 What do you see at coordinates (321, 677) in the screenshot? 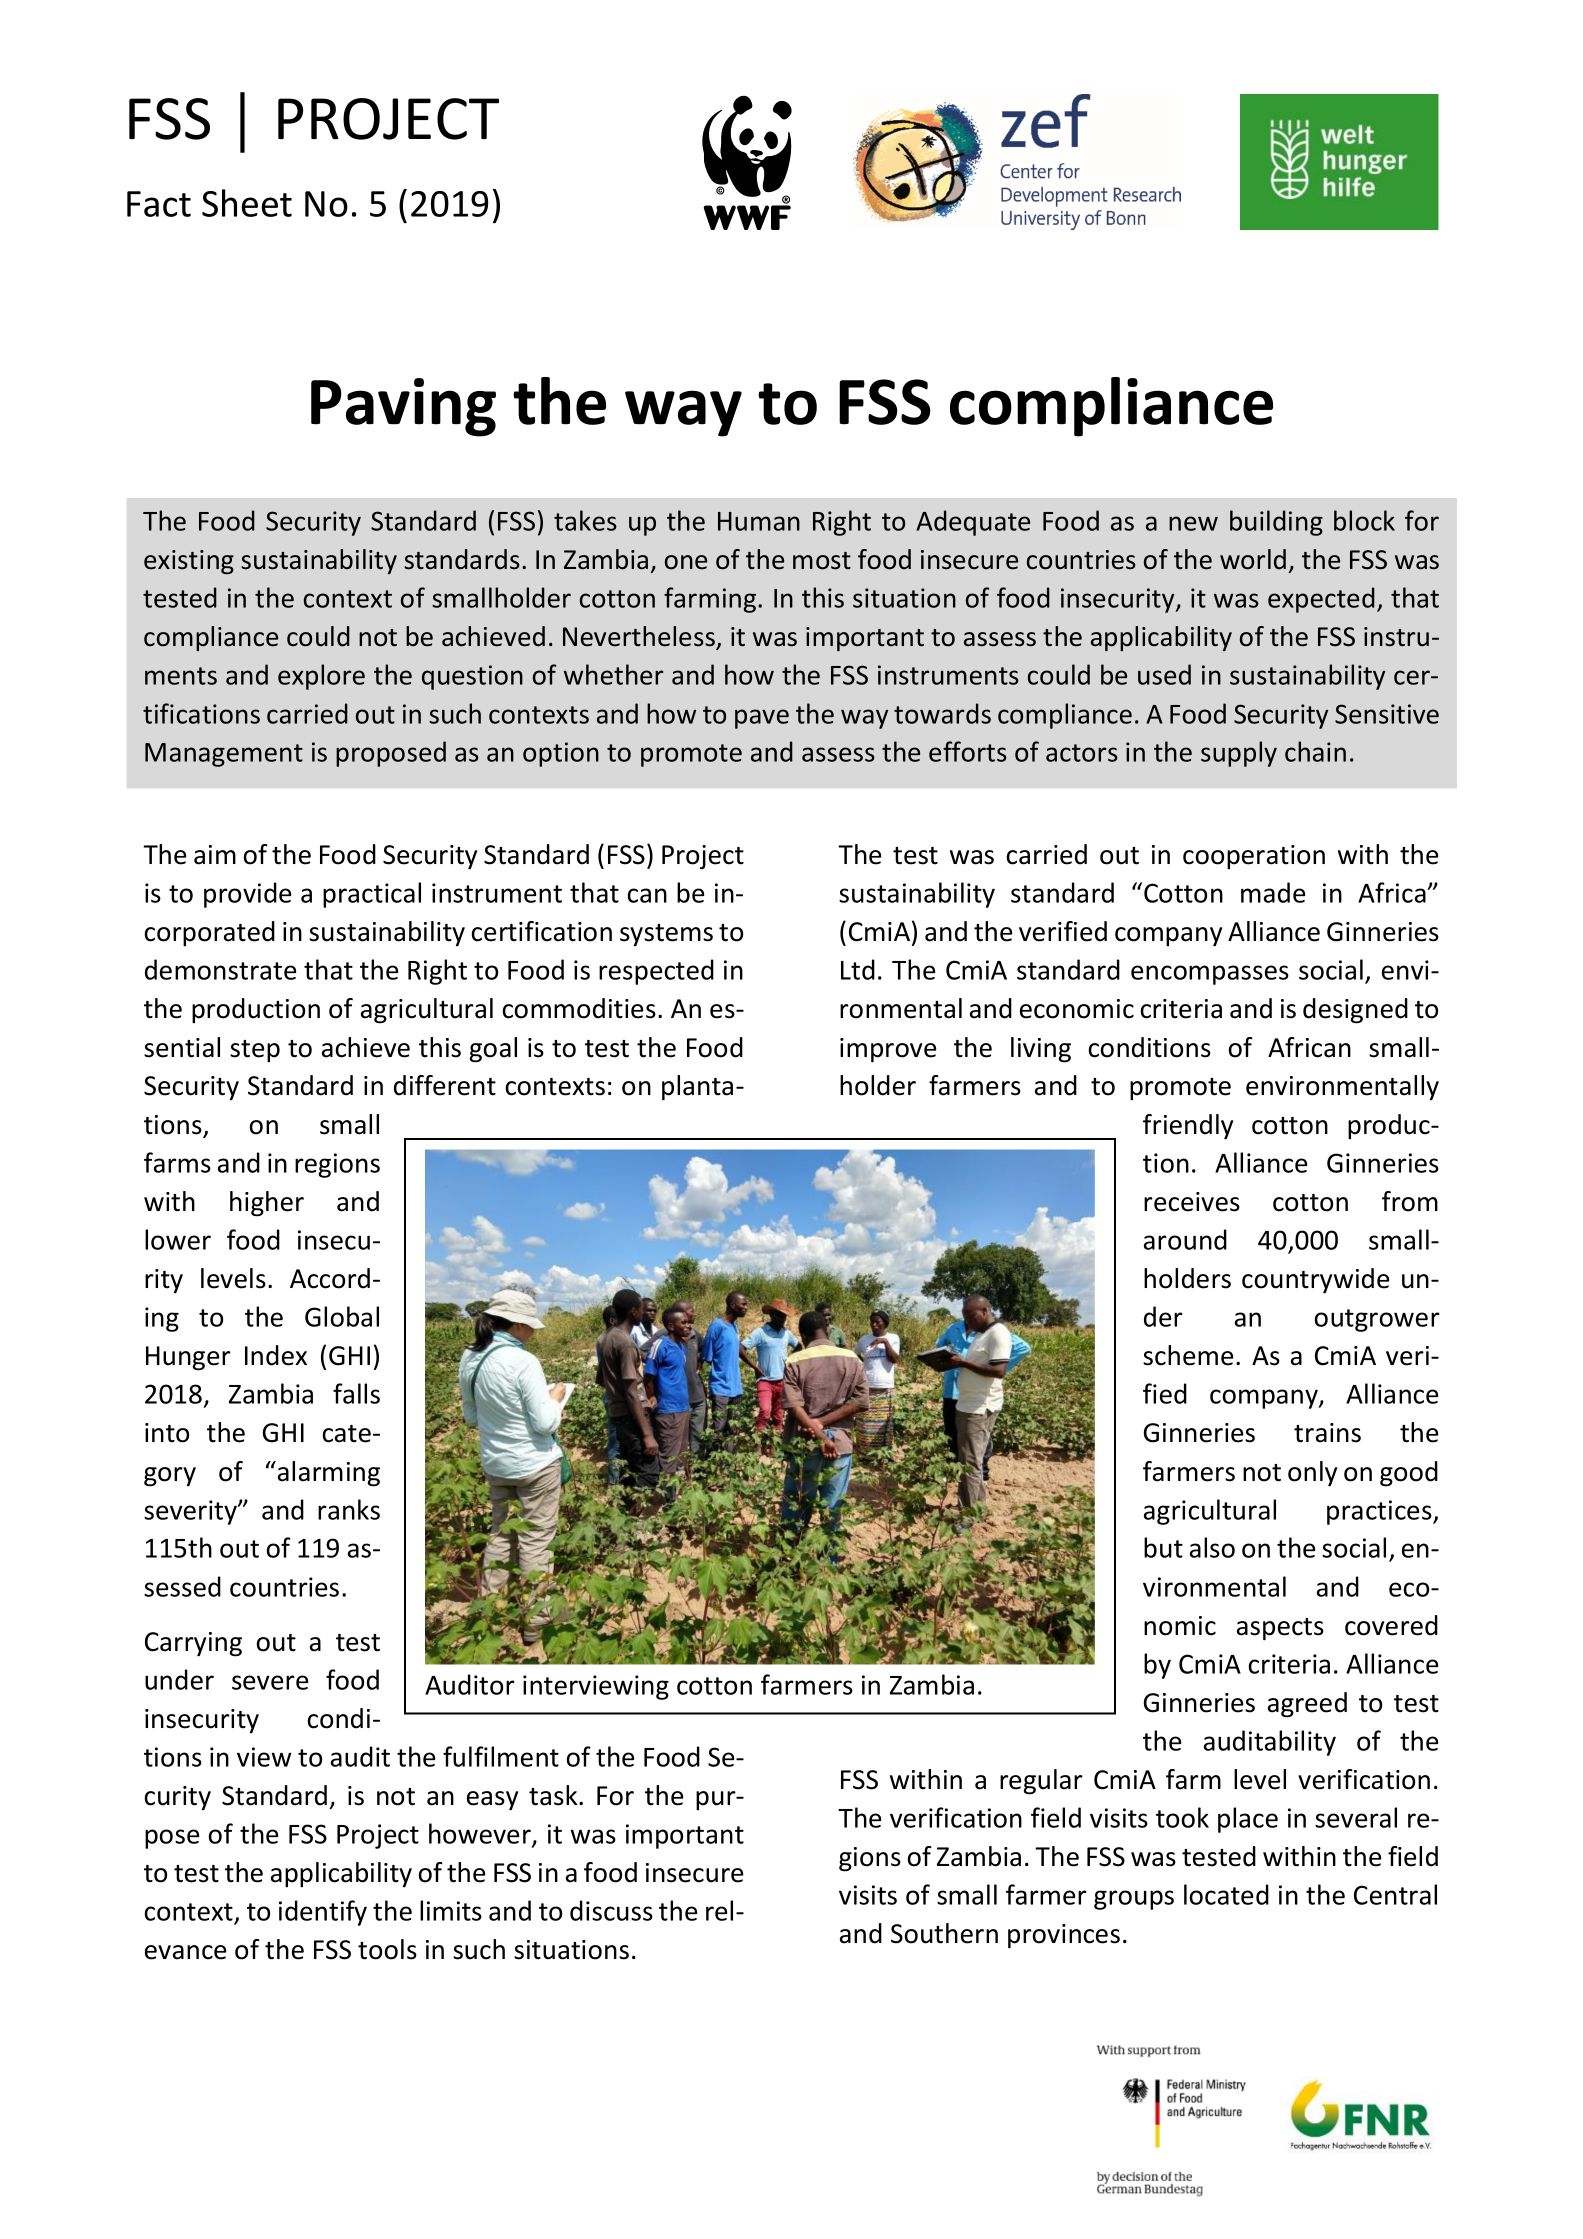
I see `explore` at bounding box center [321, 677].
